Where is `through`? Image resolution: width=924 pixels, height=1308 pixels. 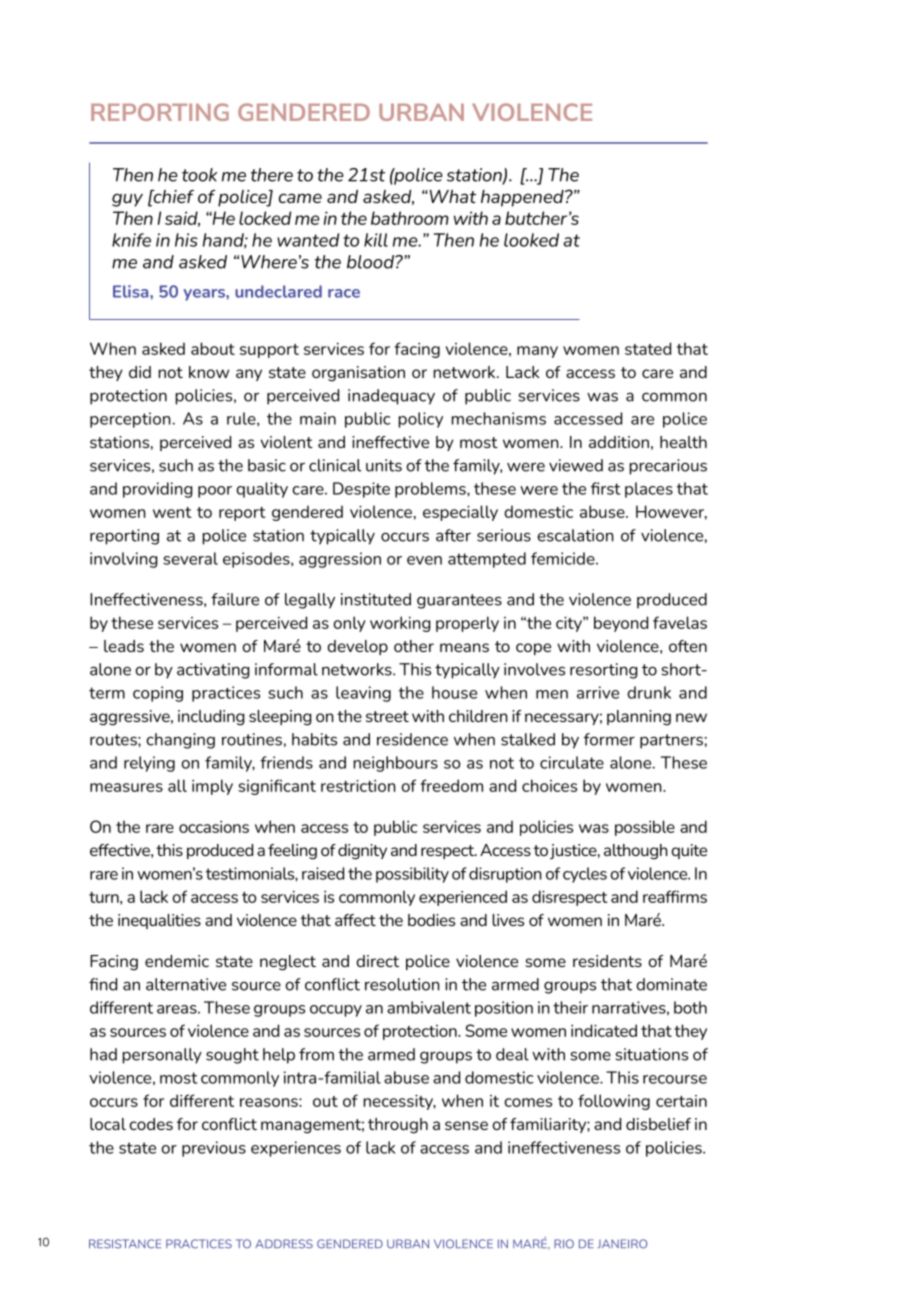 through is located at coordinates (398, 1126).
